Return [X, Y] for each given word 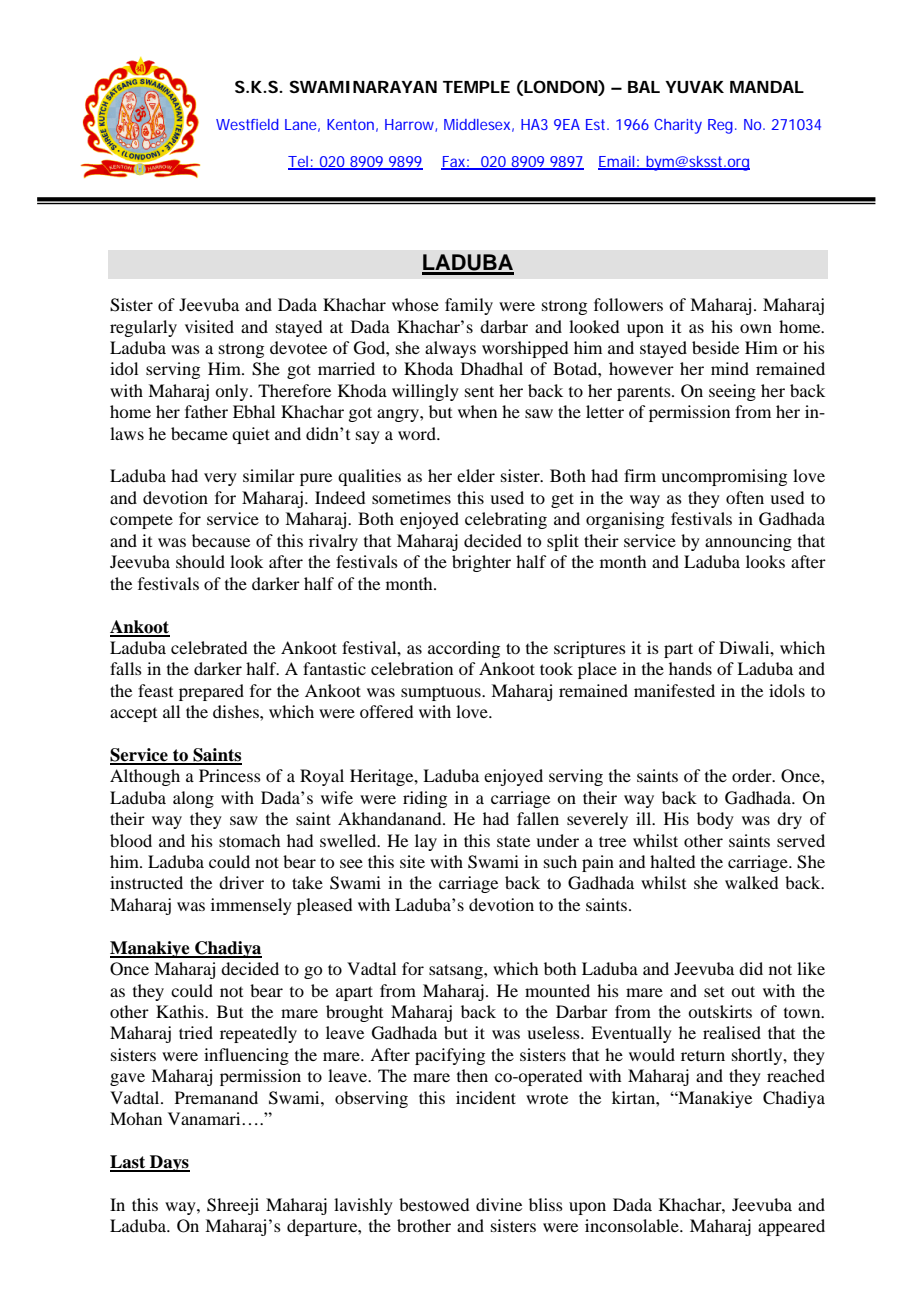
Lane [301, 124]
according [464, 649]
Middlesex [477, 124]
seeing [732, 392]
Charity [678, 126]
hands [690, 668]
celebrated [209, 647]
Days [169, 1163]
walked [751, 882]
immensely [251, 906]
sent [479, 391]
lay [426, 842]
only [233, 392]
